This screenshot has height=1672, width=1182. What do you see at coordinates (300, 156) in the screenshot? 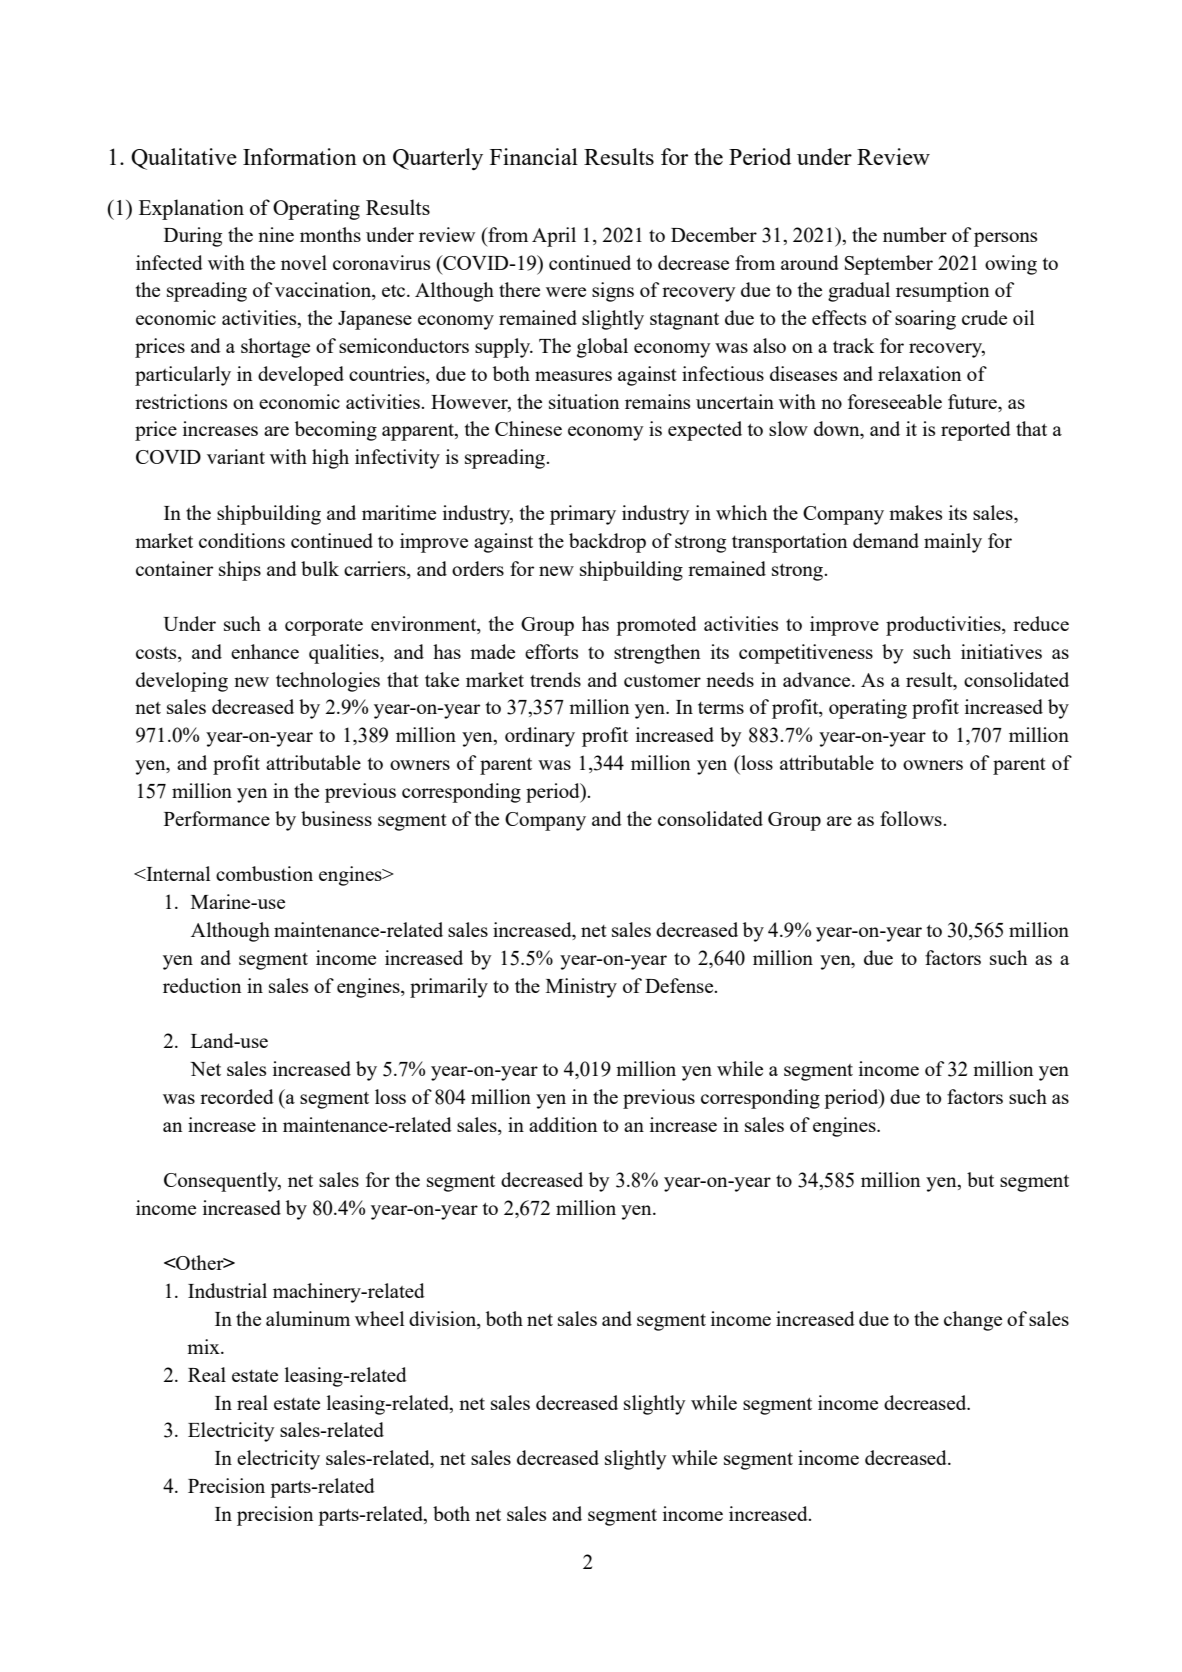
I see `Information` at bounding box center [300, 156].
